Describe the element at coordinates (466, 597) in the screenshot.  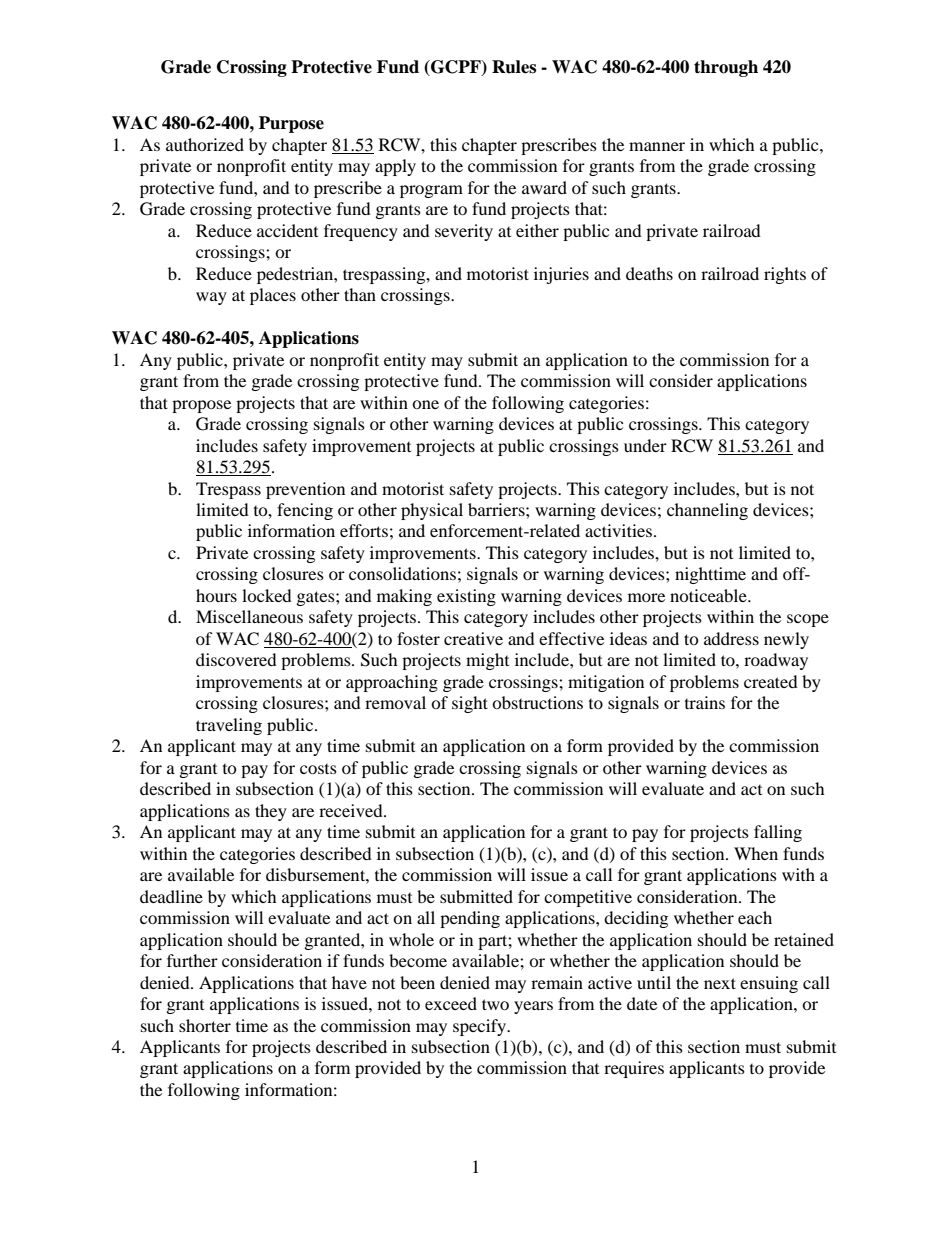
I see `existing` at that location.
